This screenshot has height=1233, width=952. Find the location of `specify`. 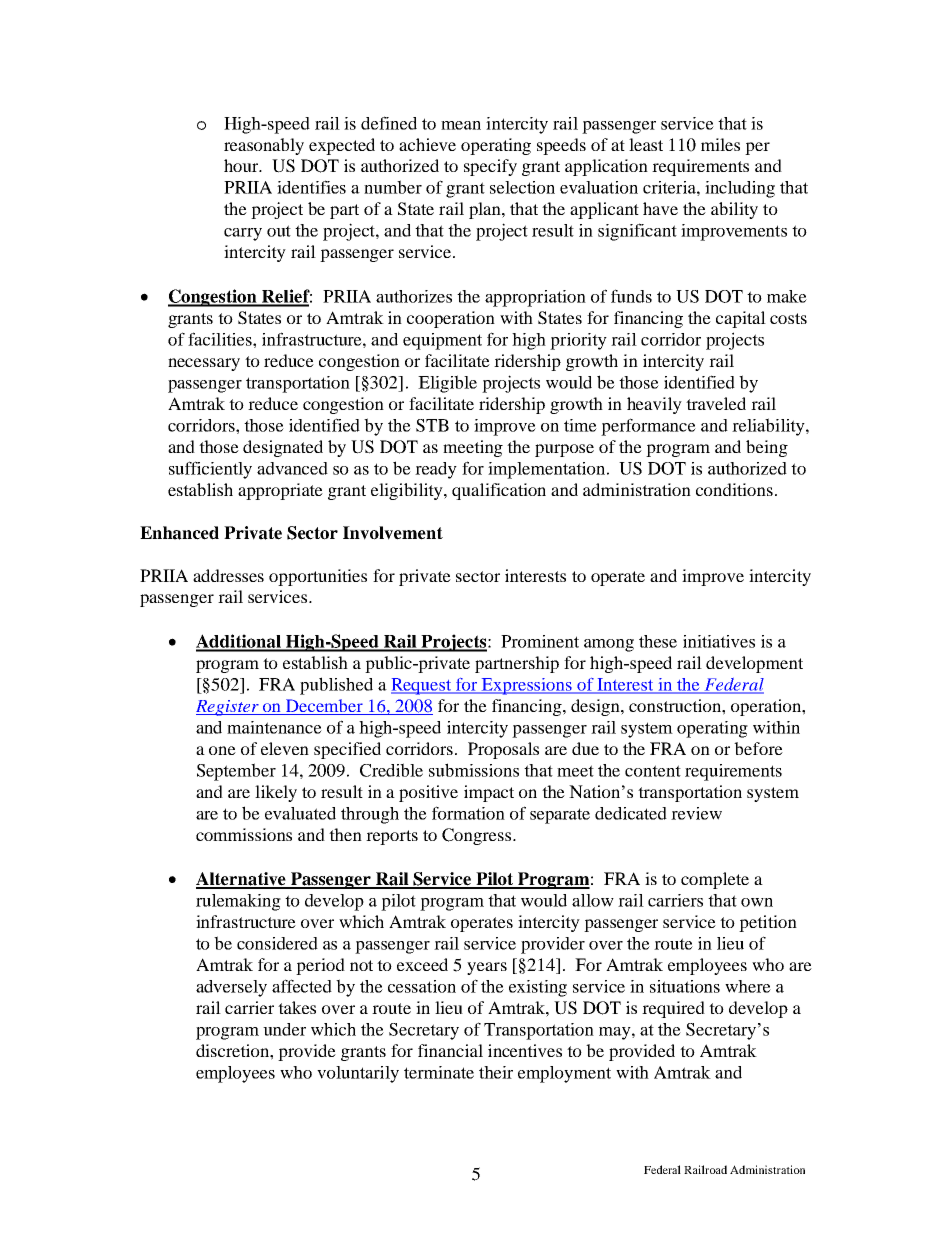

specify is located at coordinates (490, 167).
